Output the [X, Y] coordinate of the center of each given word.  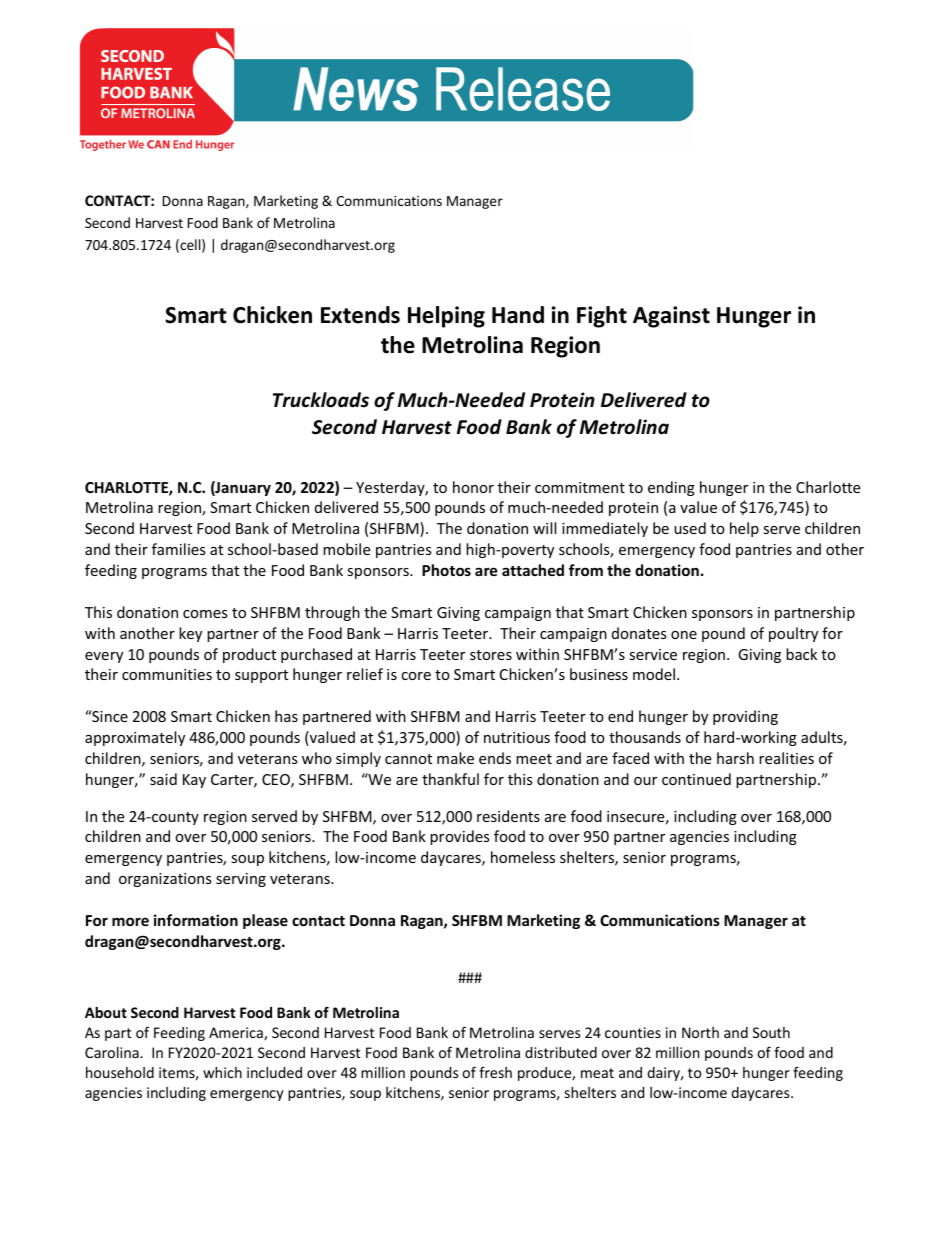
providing [745, 717]
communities [167, 674]
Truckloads [321, 400]
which [222, 1072]
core [416, 676]
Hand [518, 315]
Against [671, 317]
